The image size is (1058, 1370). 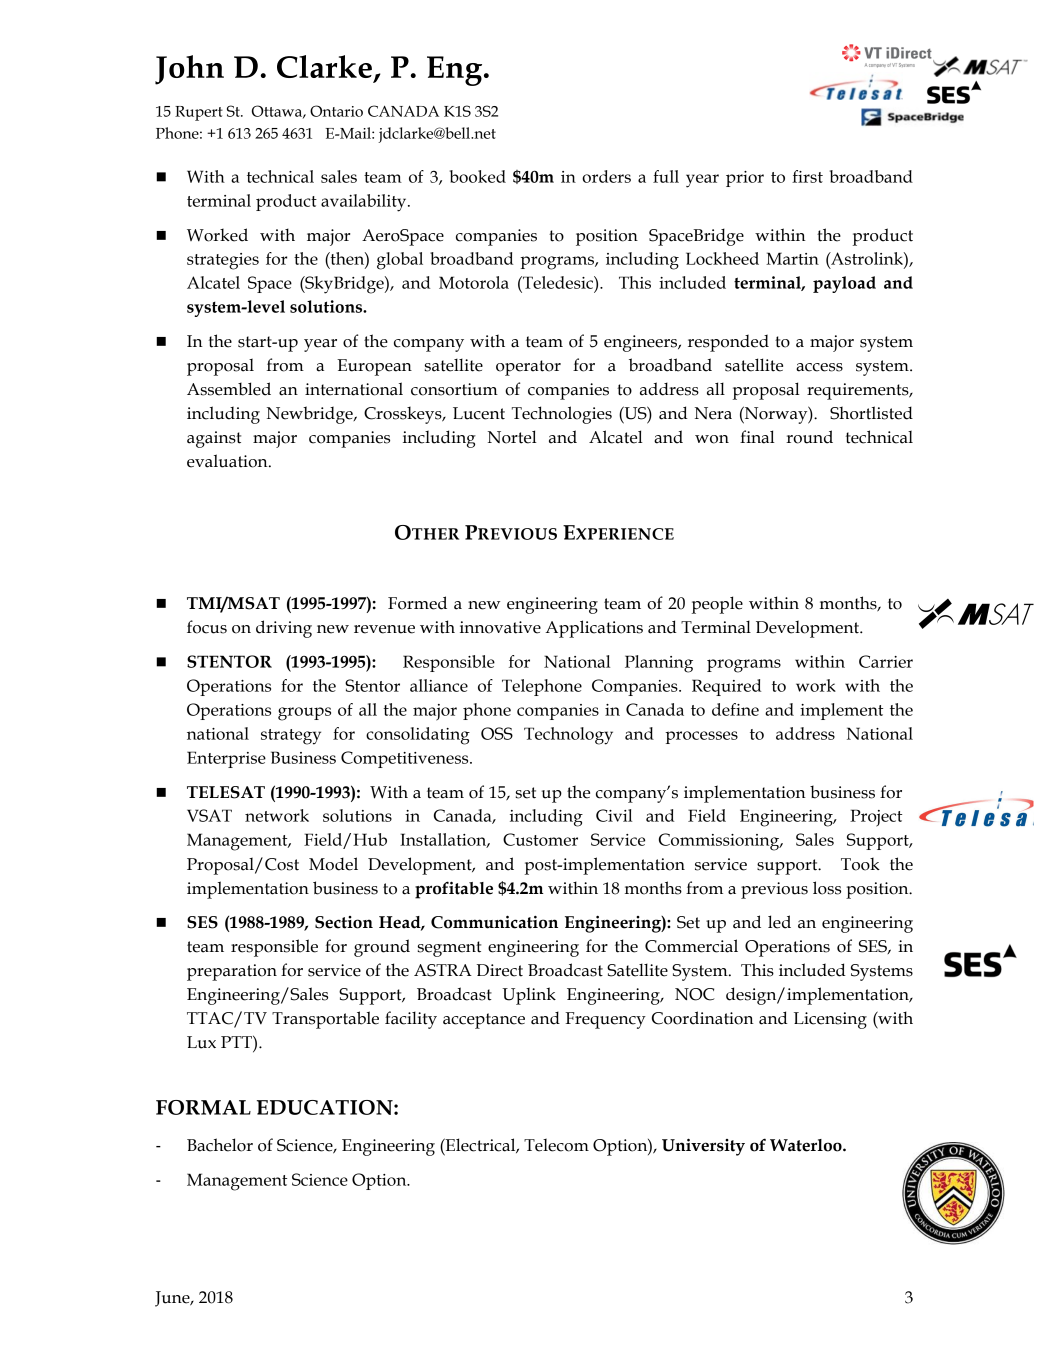 What do you see at coordinates (500, 627) in the page?
I see `innovative` at bounding box center [500, 627].
